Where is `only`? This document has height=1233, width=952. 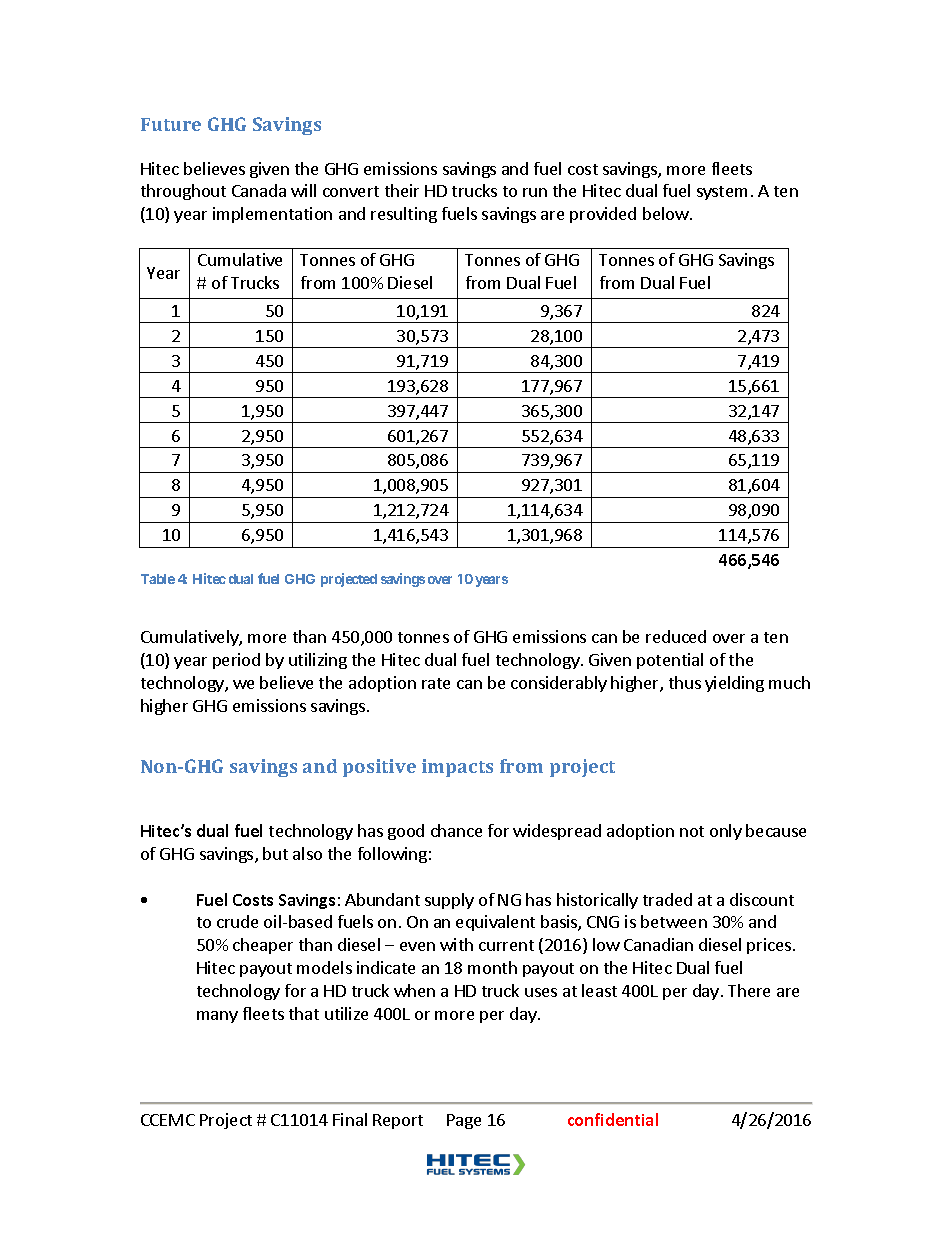 only is located at coordinates (726, 832).
